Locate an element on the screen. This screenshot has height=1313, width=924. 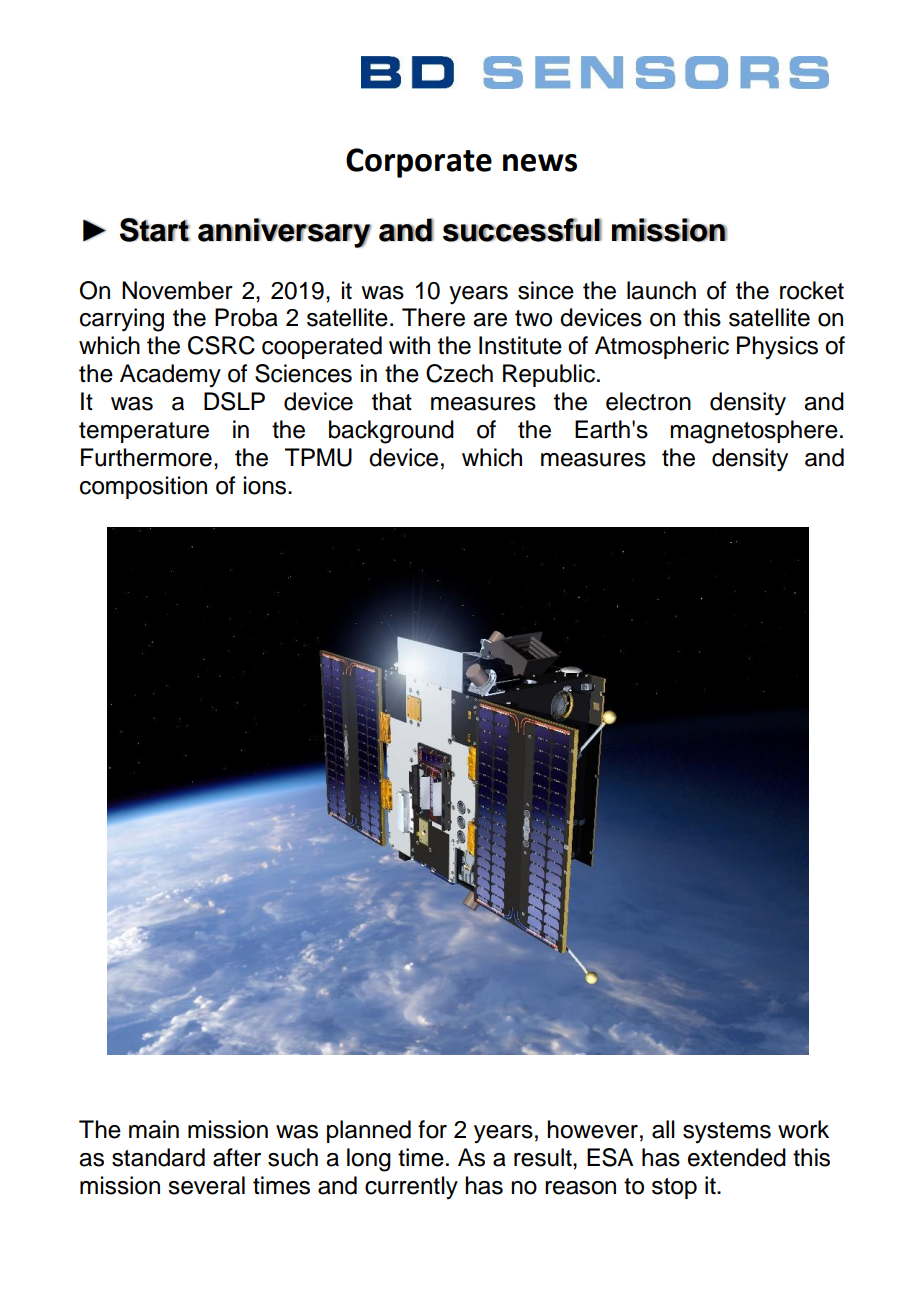
launch is located at coordinates (661, 290).
